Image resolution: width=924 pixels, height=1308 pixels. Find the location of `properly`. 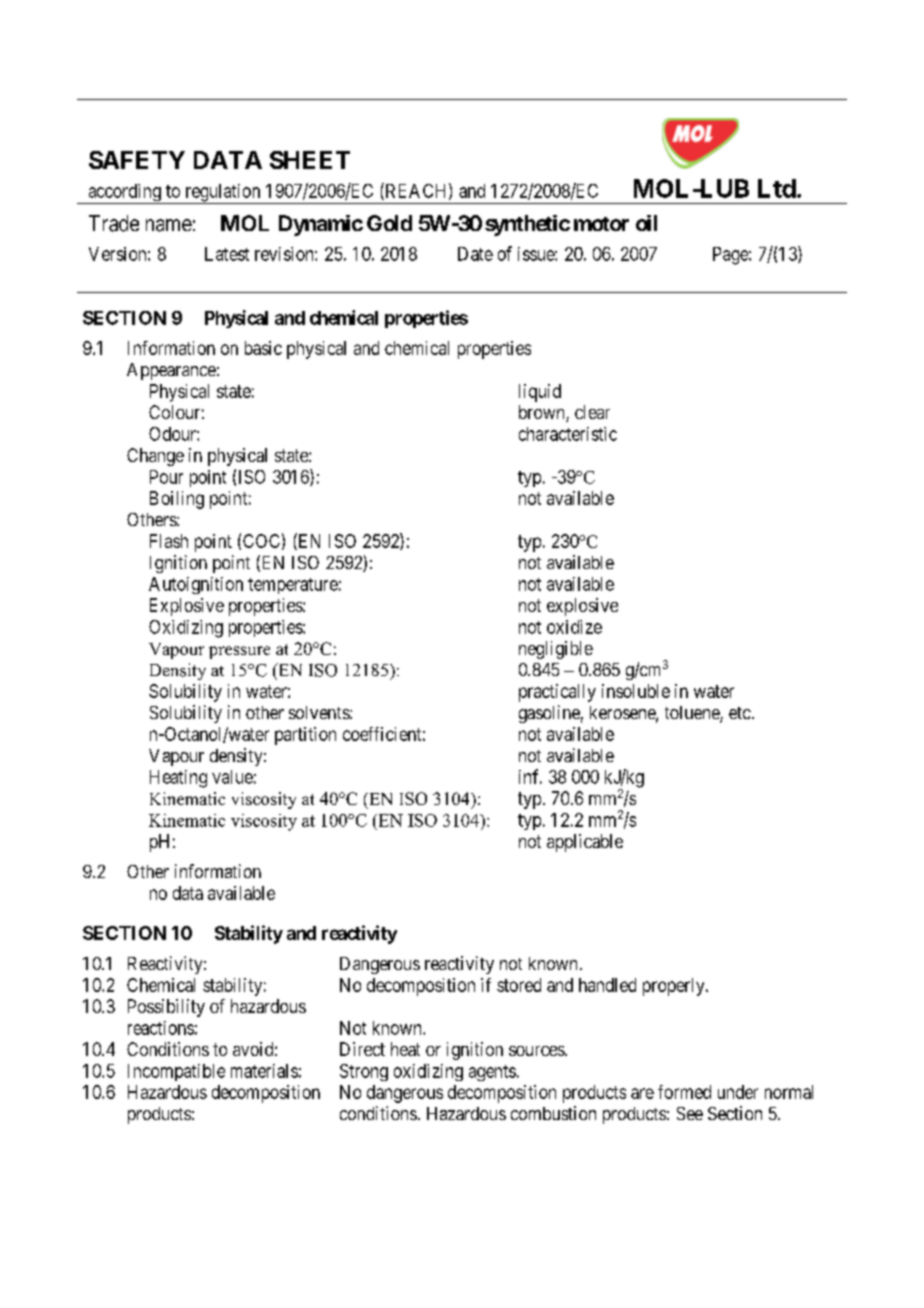

properly is located at coordinates (675, 987).
